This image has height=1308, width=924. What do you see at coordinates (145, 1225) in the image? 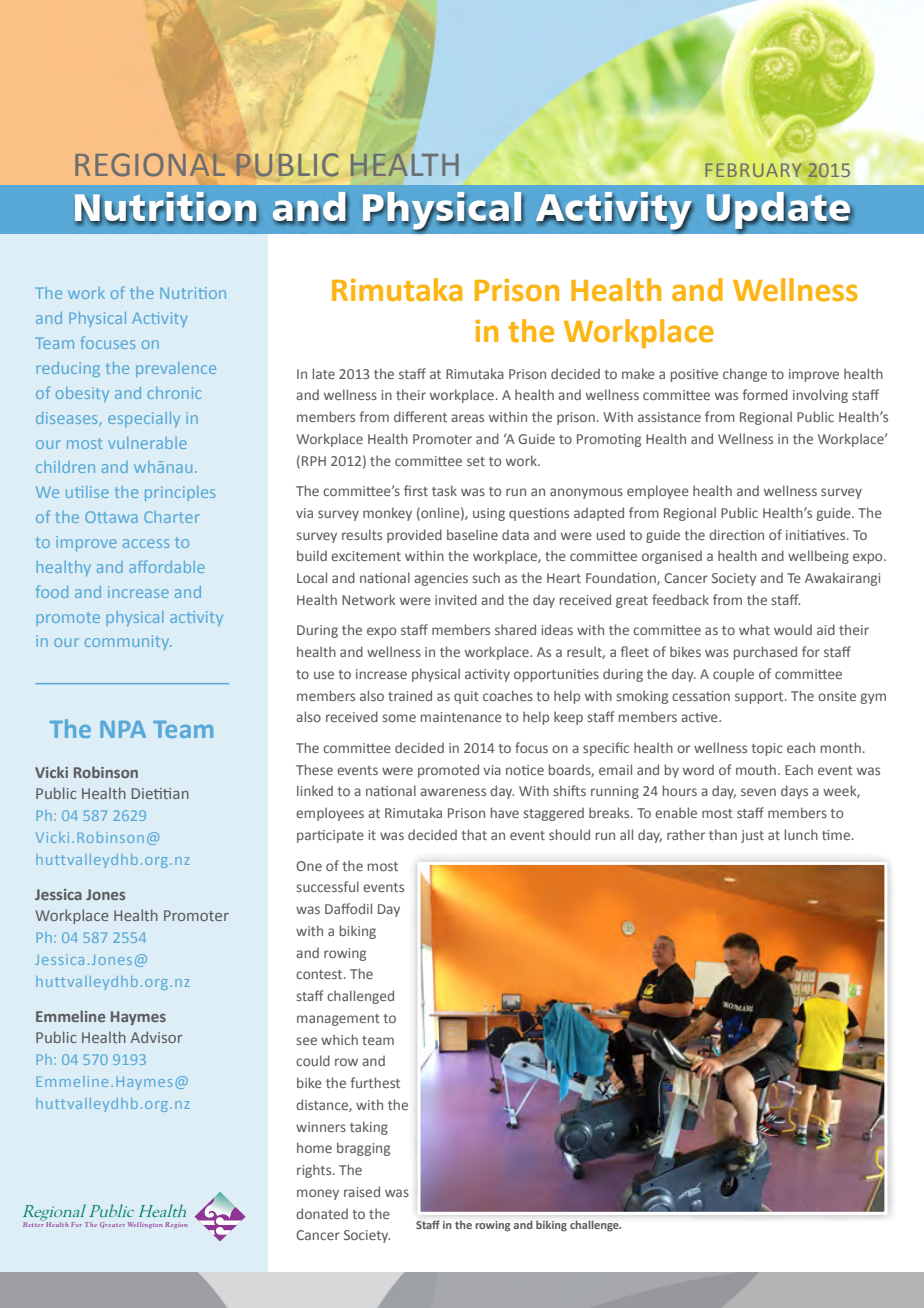
I see `Wellington` at bounding box center [145, 1225].
